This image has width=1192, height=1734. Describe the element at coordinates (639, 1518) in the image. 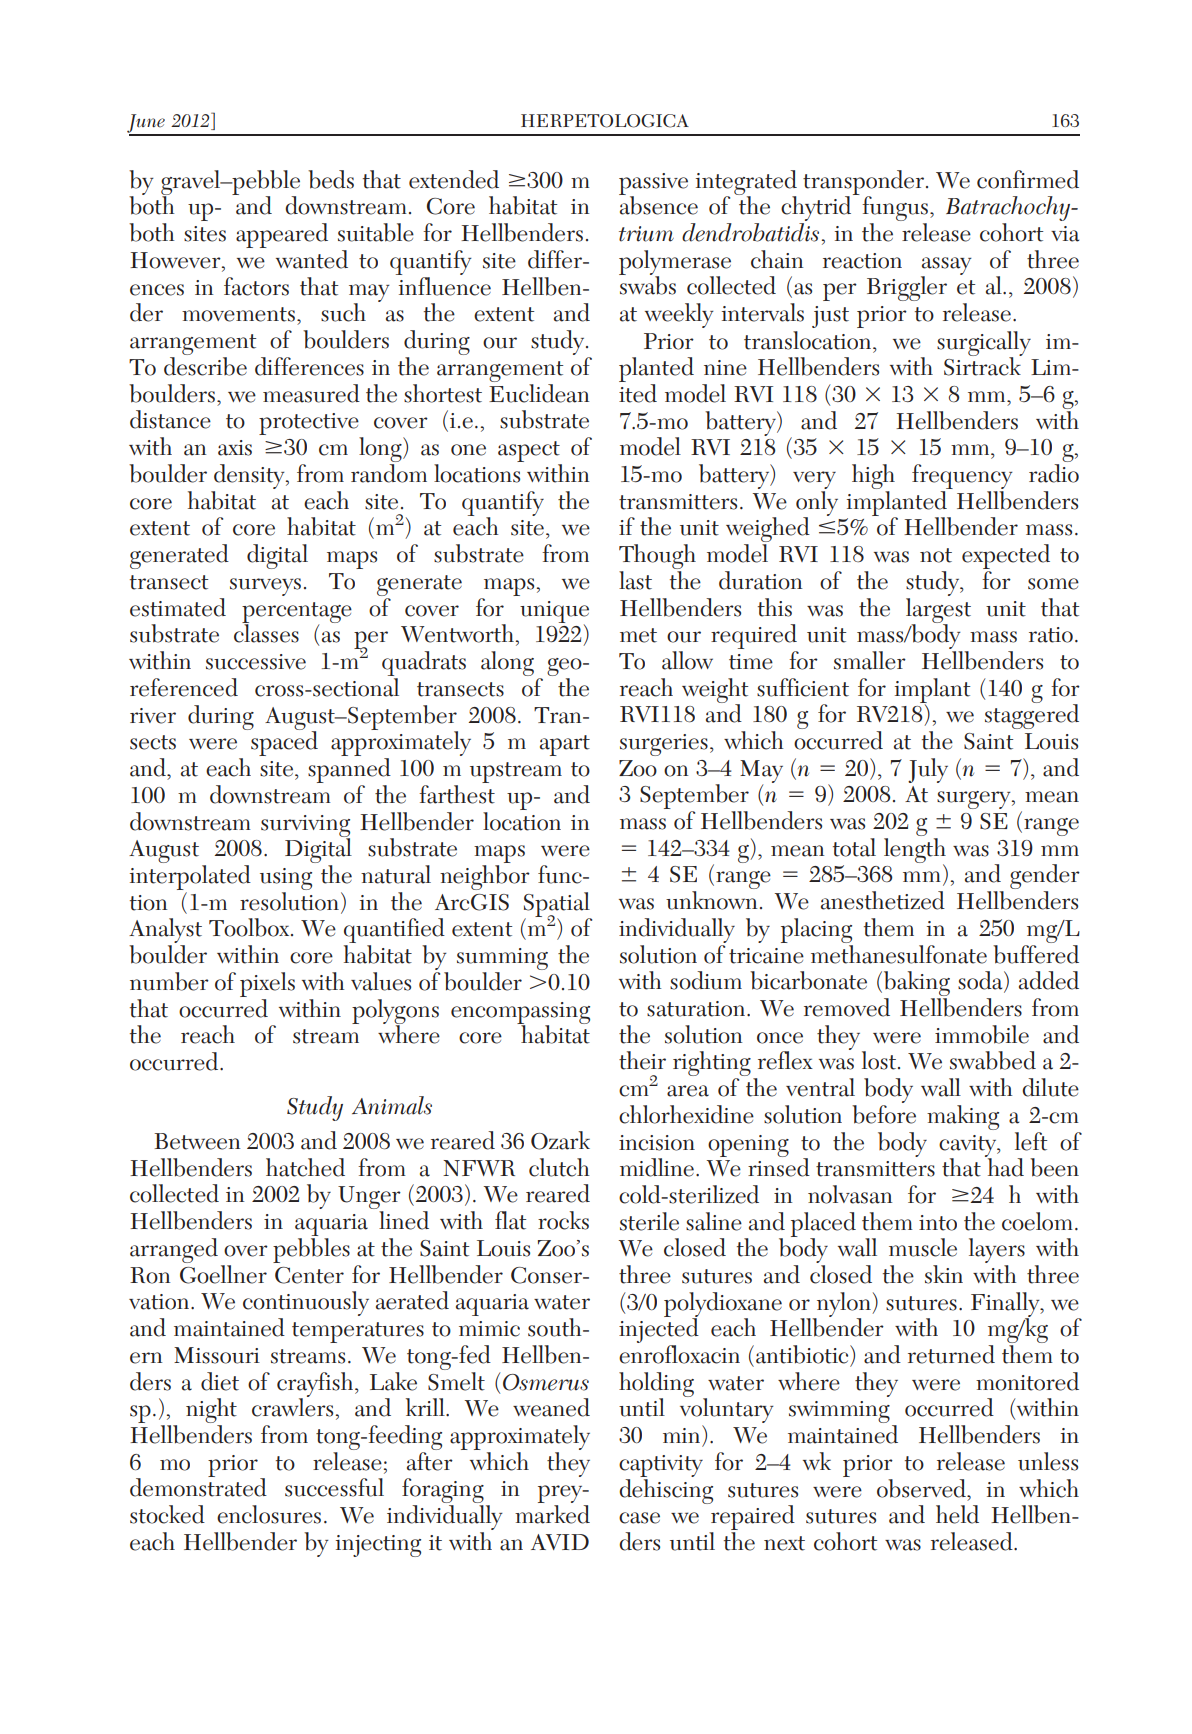

I see `case` at that location.
